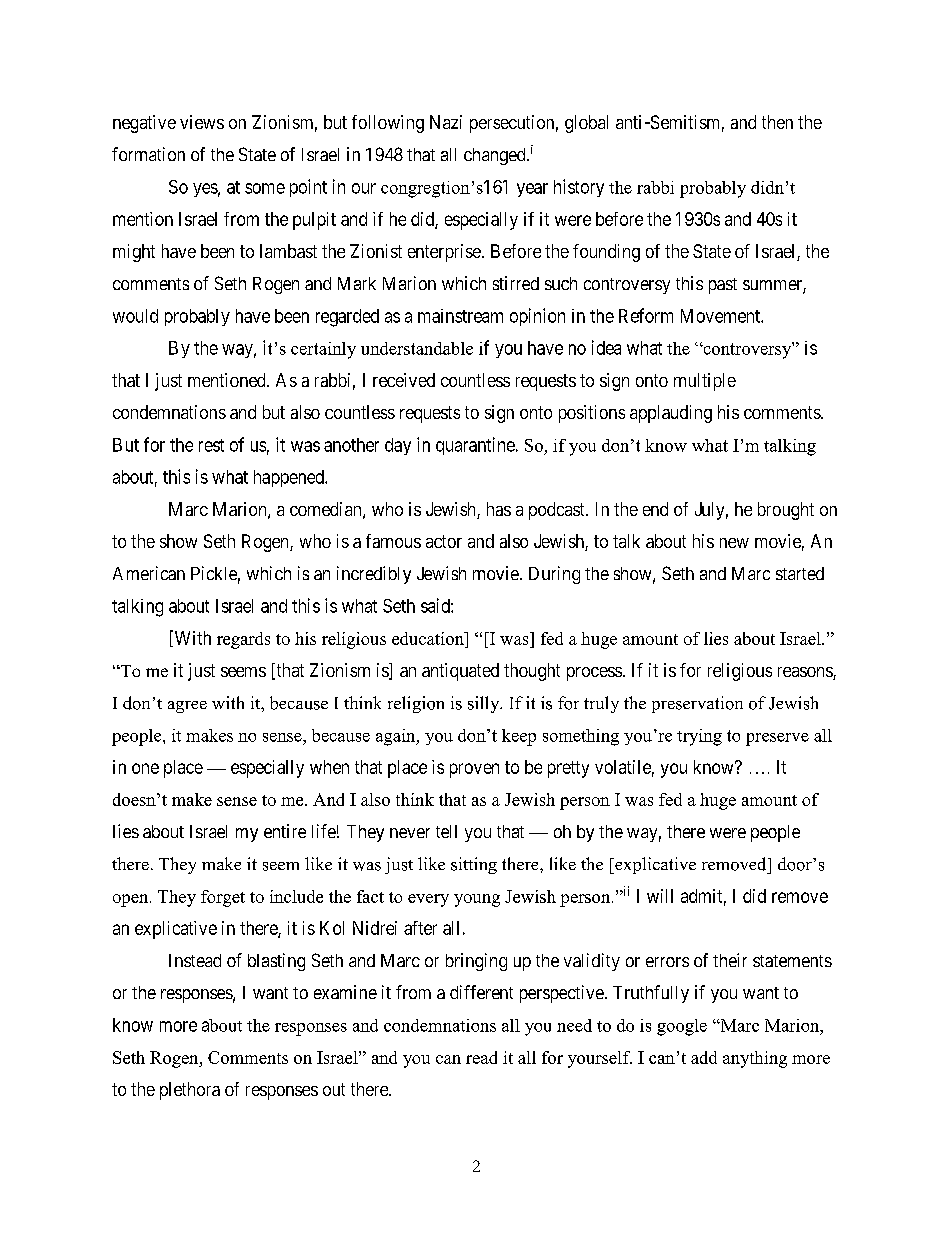 The image size is (952, 1233). I want to click on year, so click(532, 190).
